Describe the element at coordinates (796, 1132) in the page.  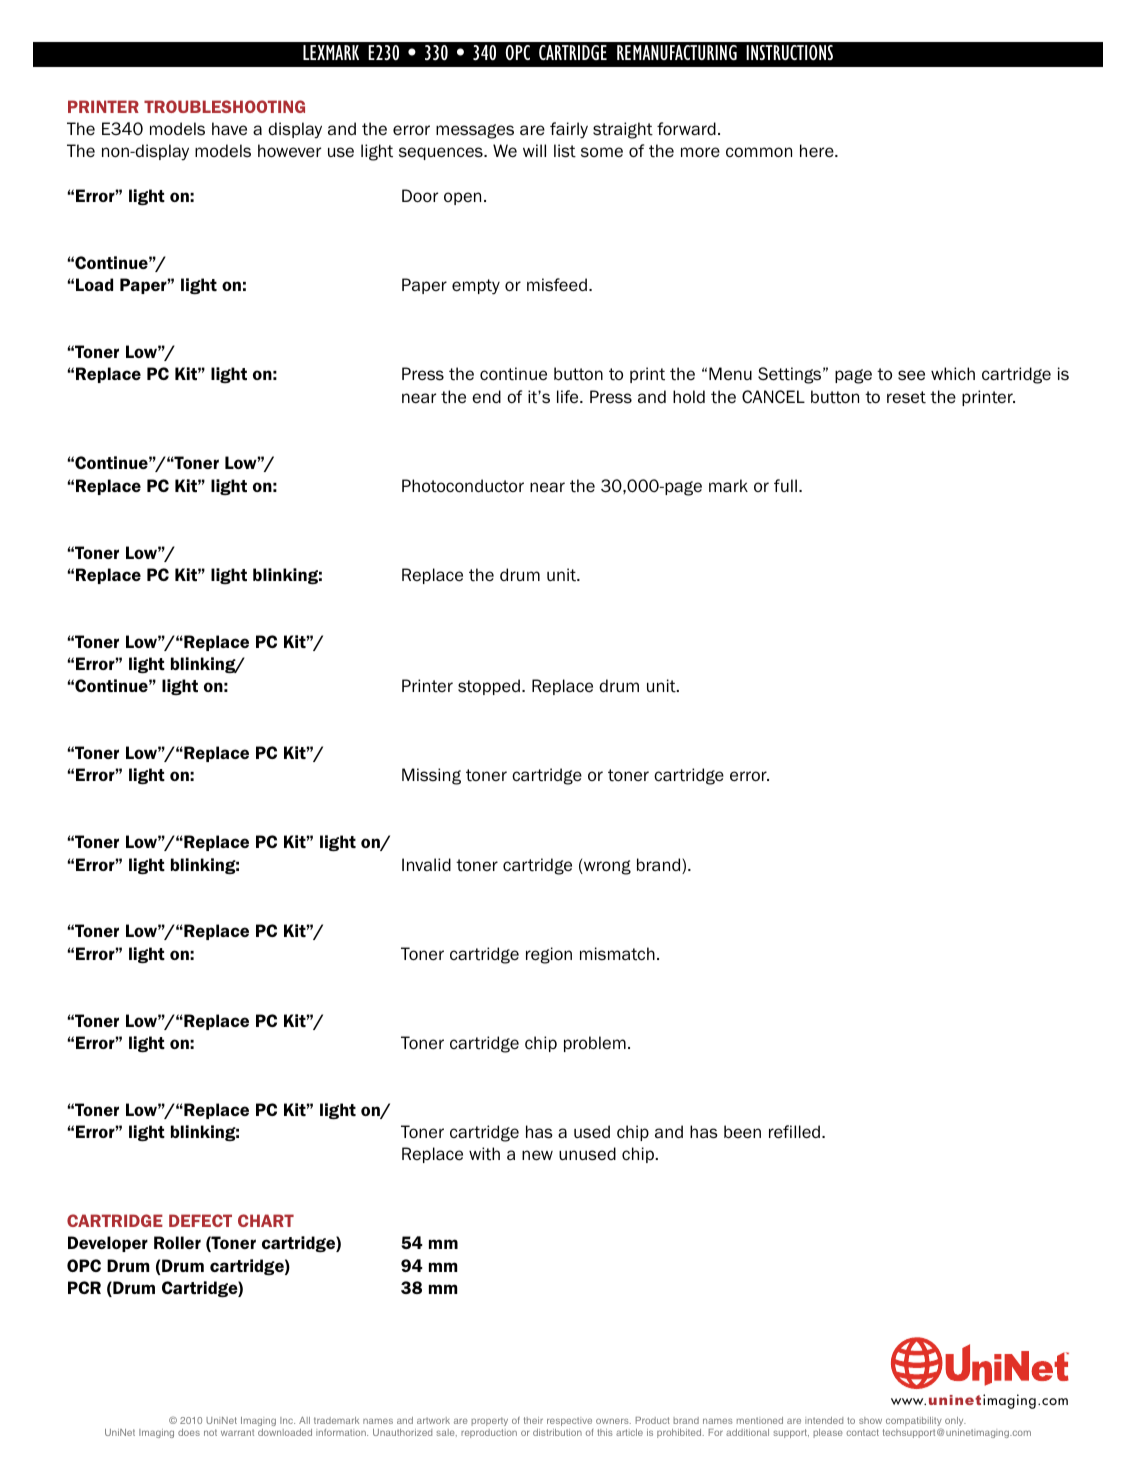
I see `refilled` at that location.
